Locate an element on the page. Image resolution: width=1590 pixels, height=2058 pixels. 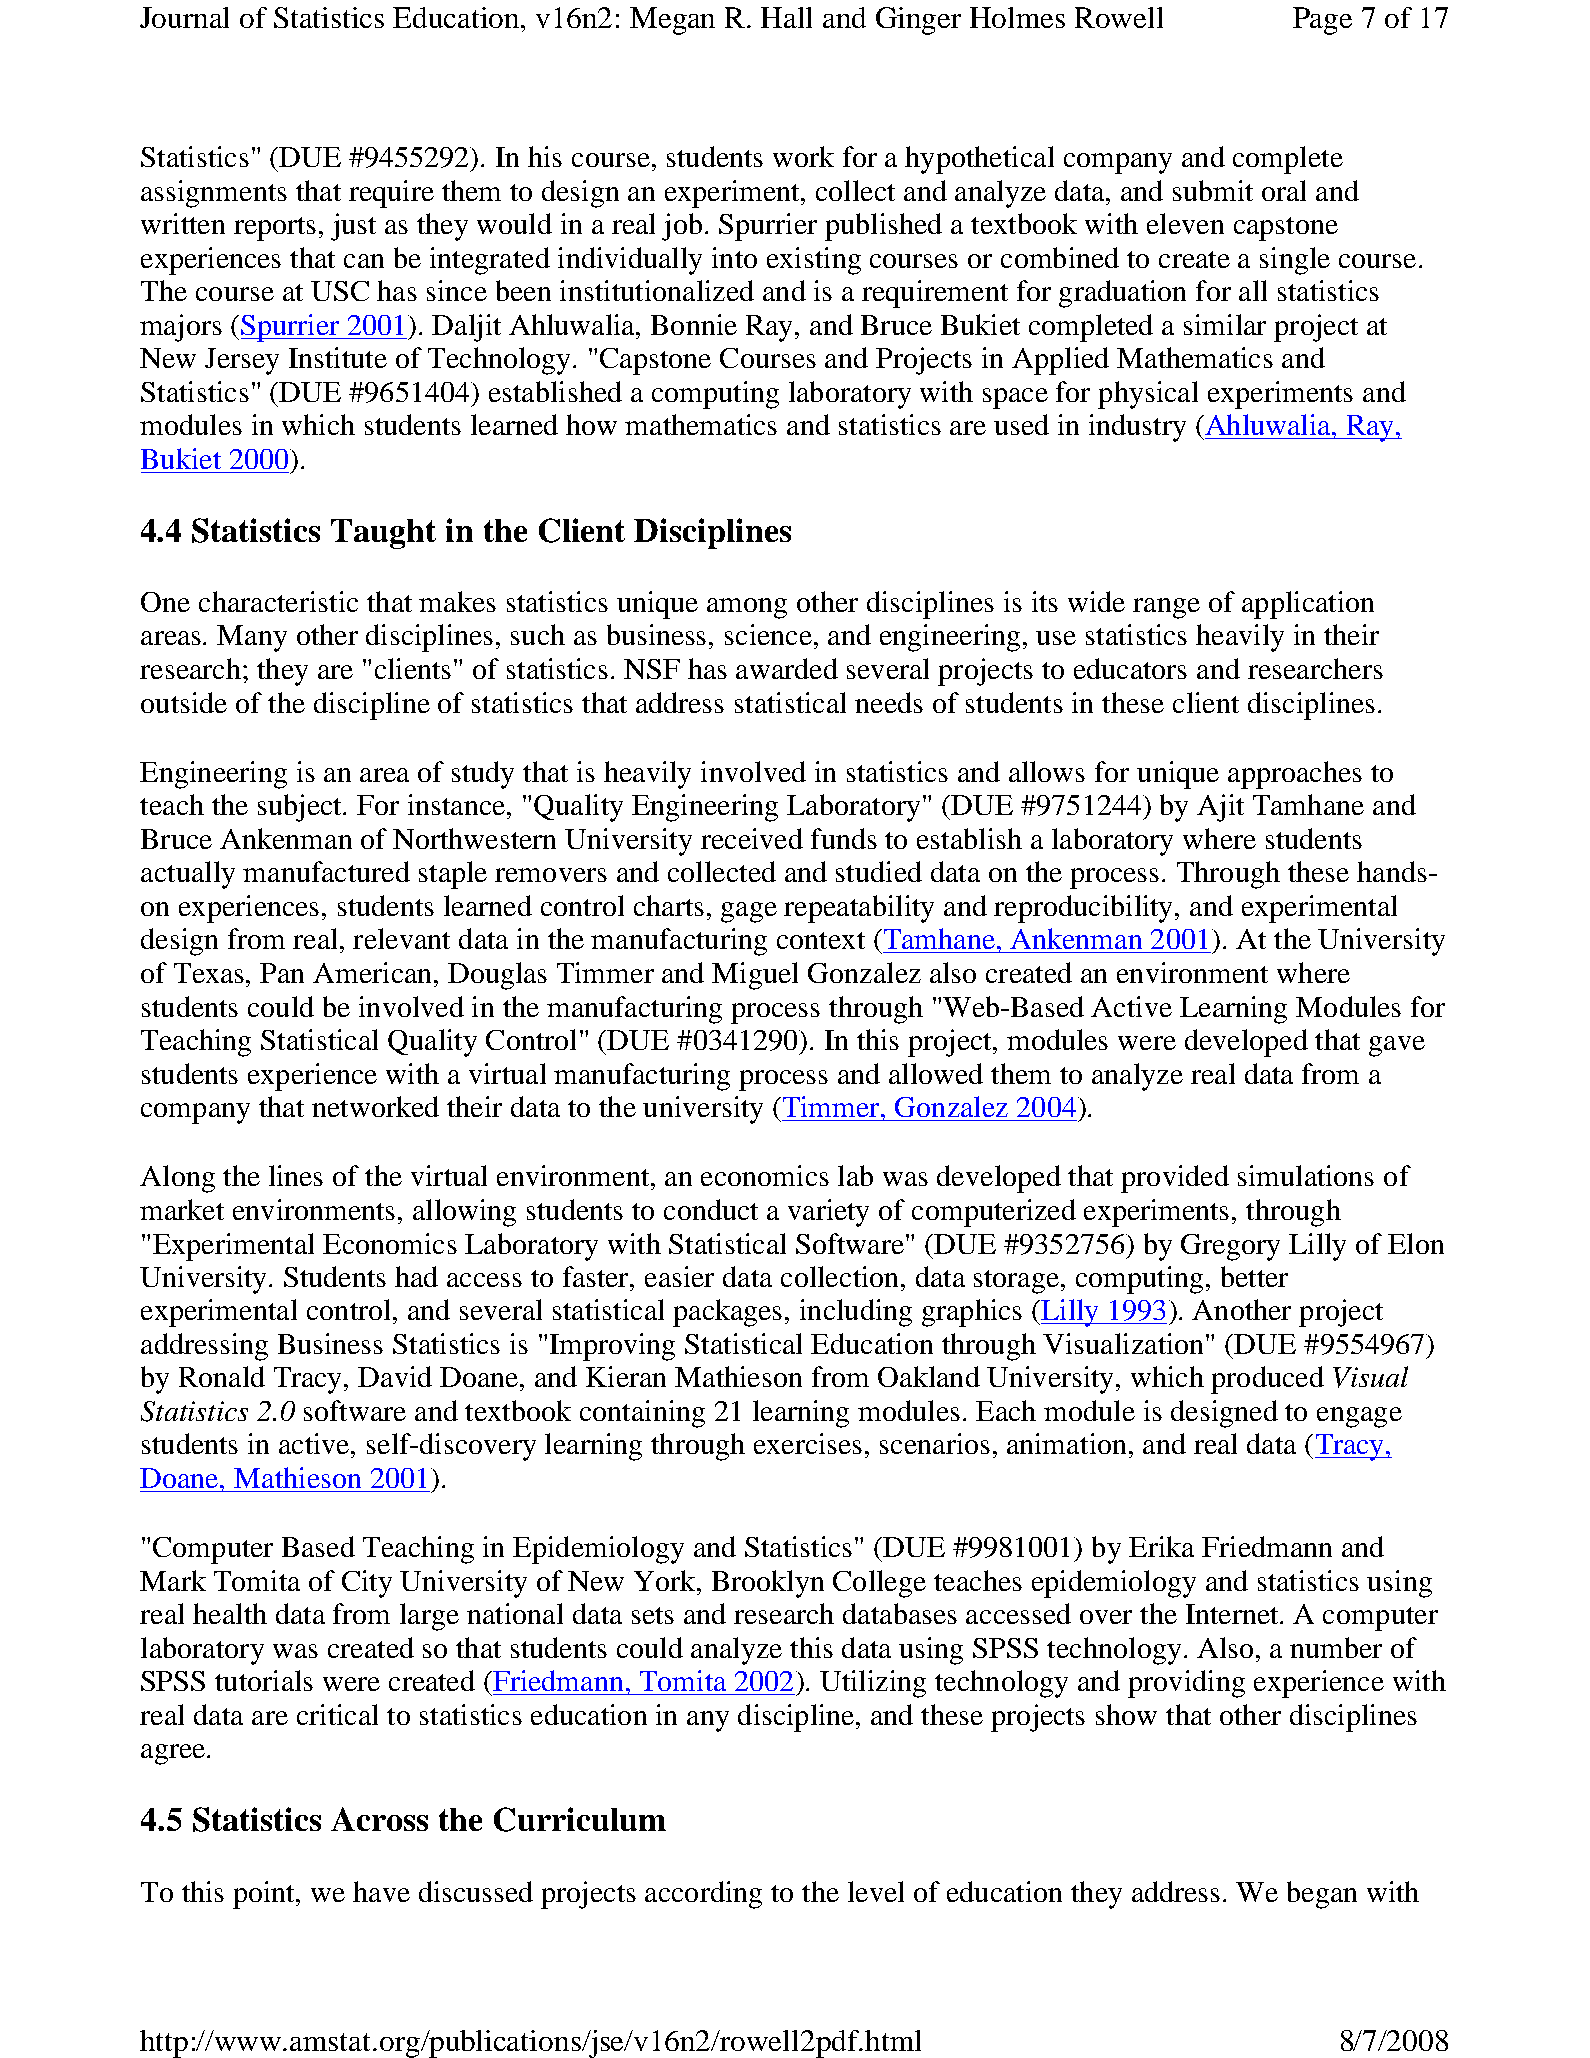
Across is located at coordinates (379, 1819).
